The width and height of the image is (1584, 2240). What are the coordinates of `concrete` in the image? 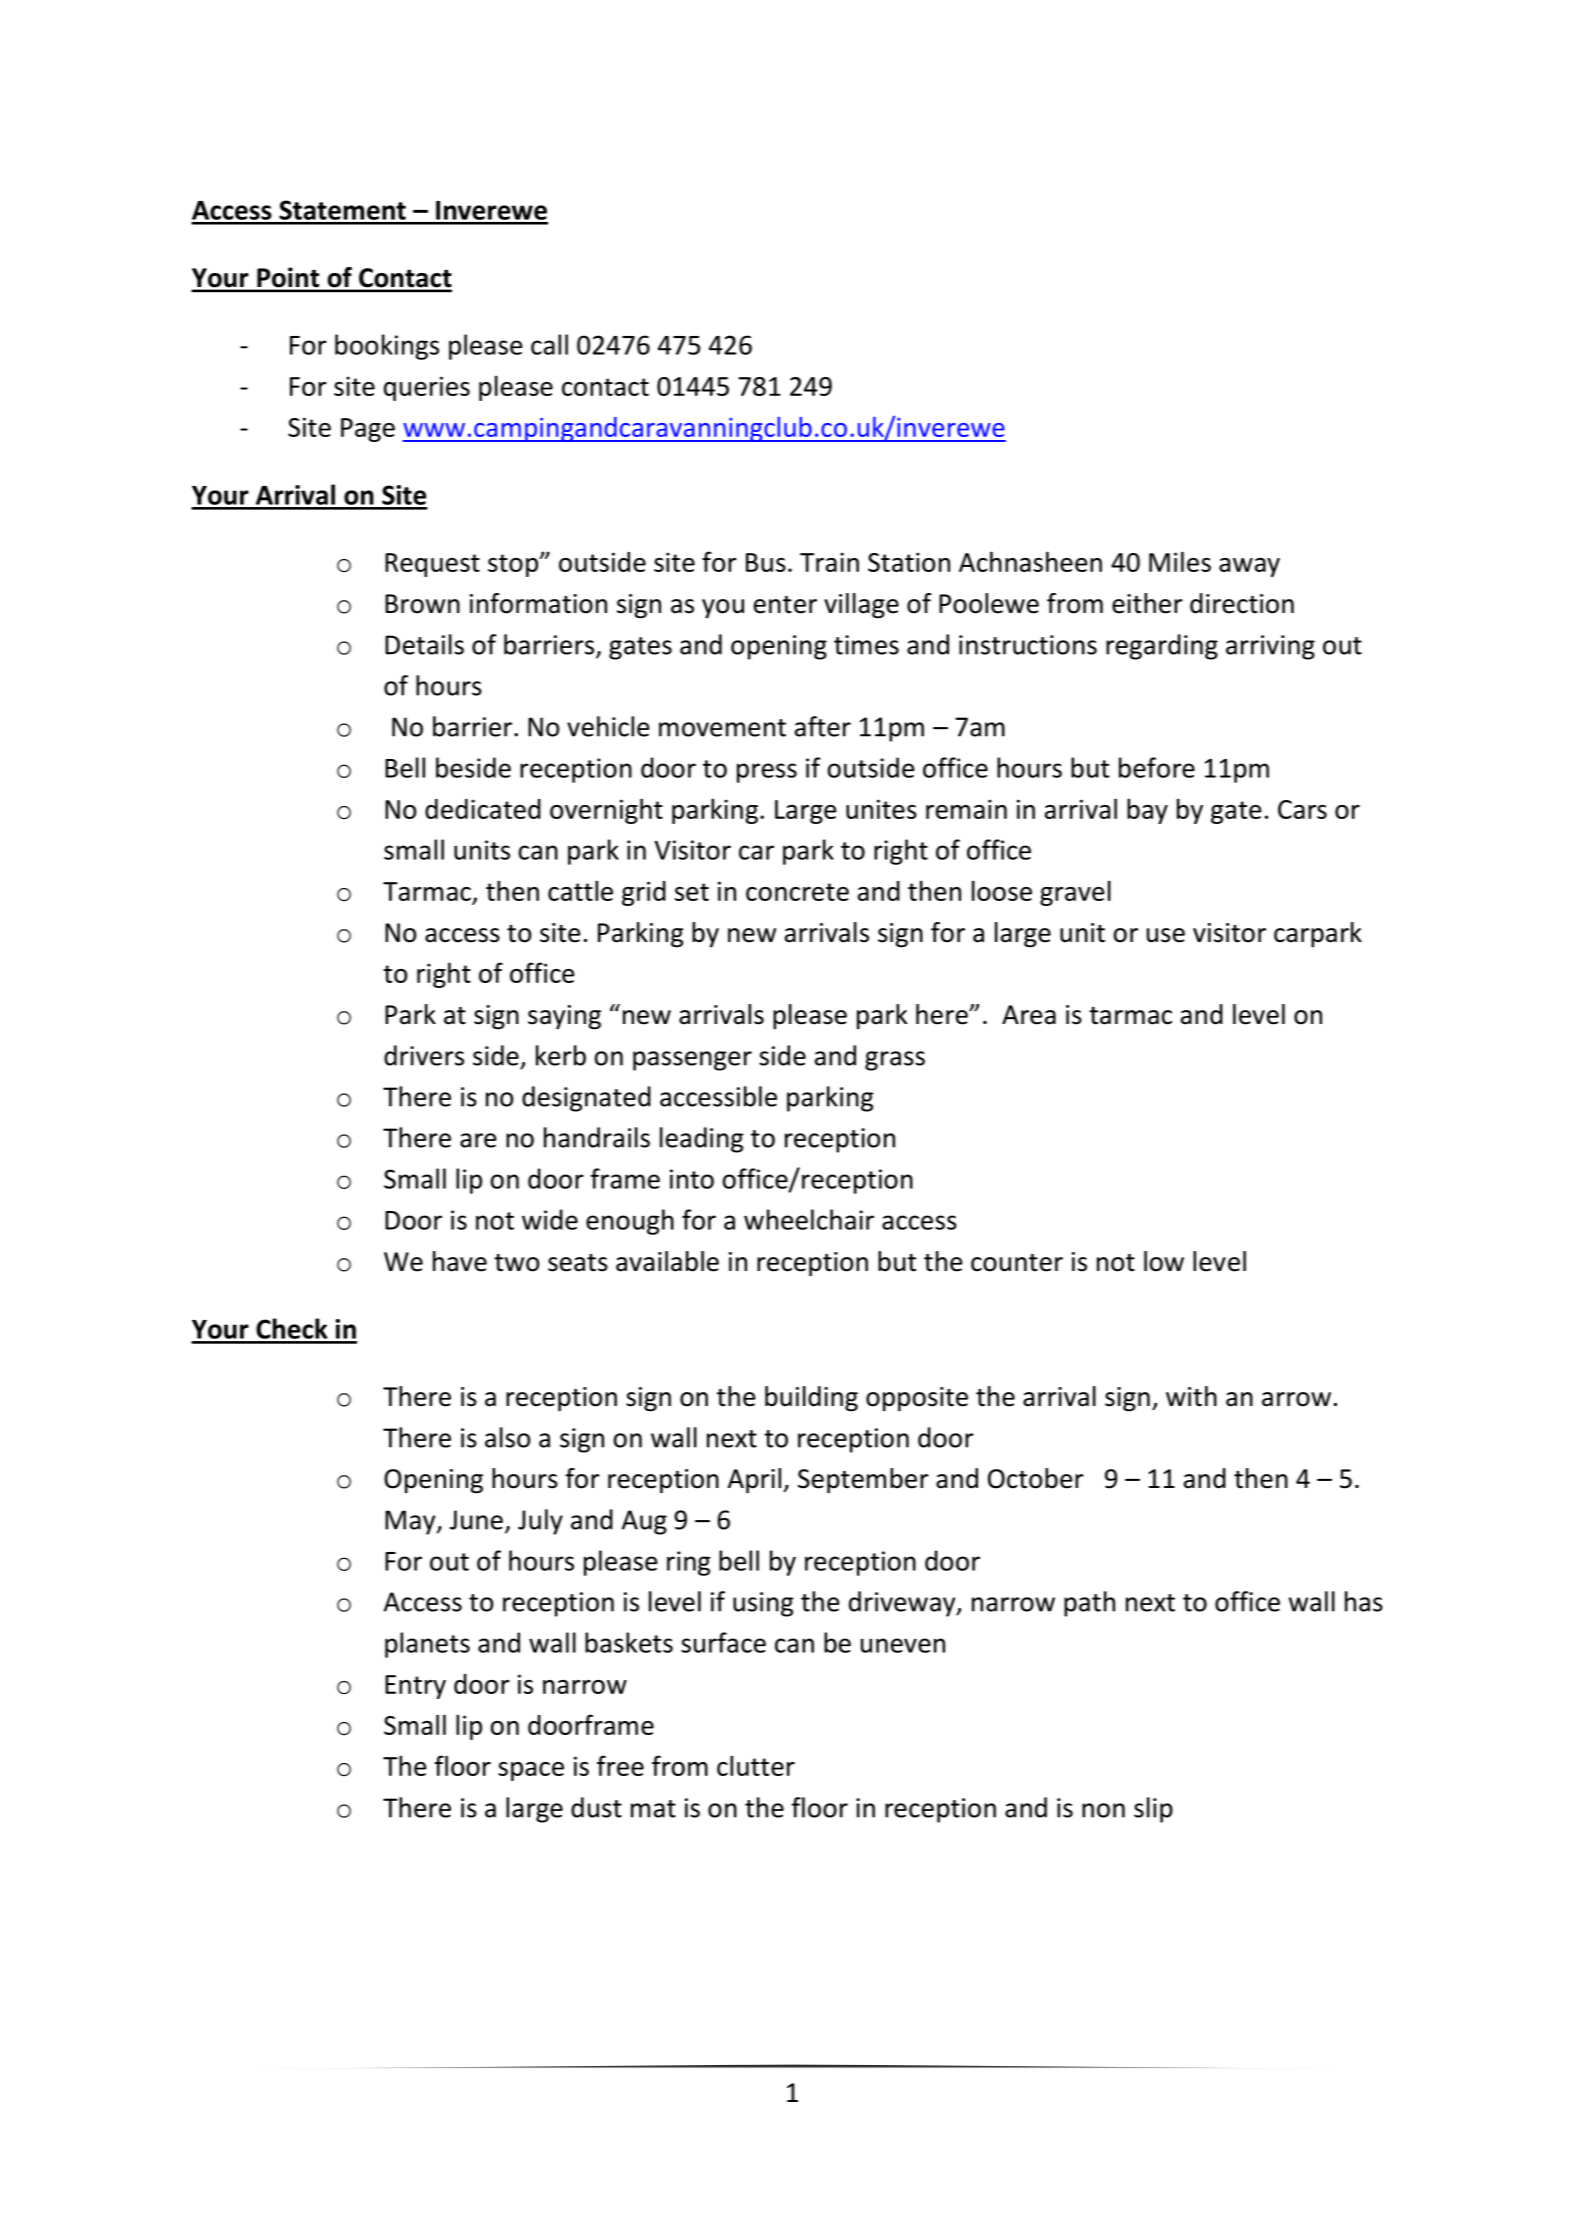 It's located at (797, 892).
